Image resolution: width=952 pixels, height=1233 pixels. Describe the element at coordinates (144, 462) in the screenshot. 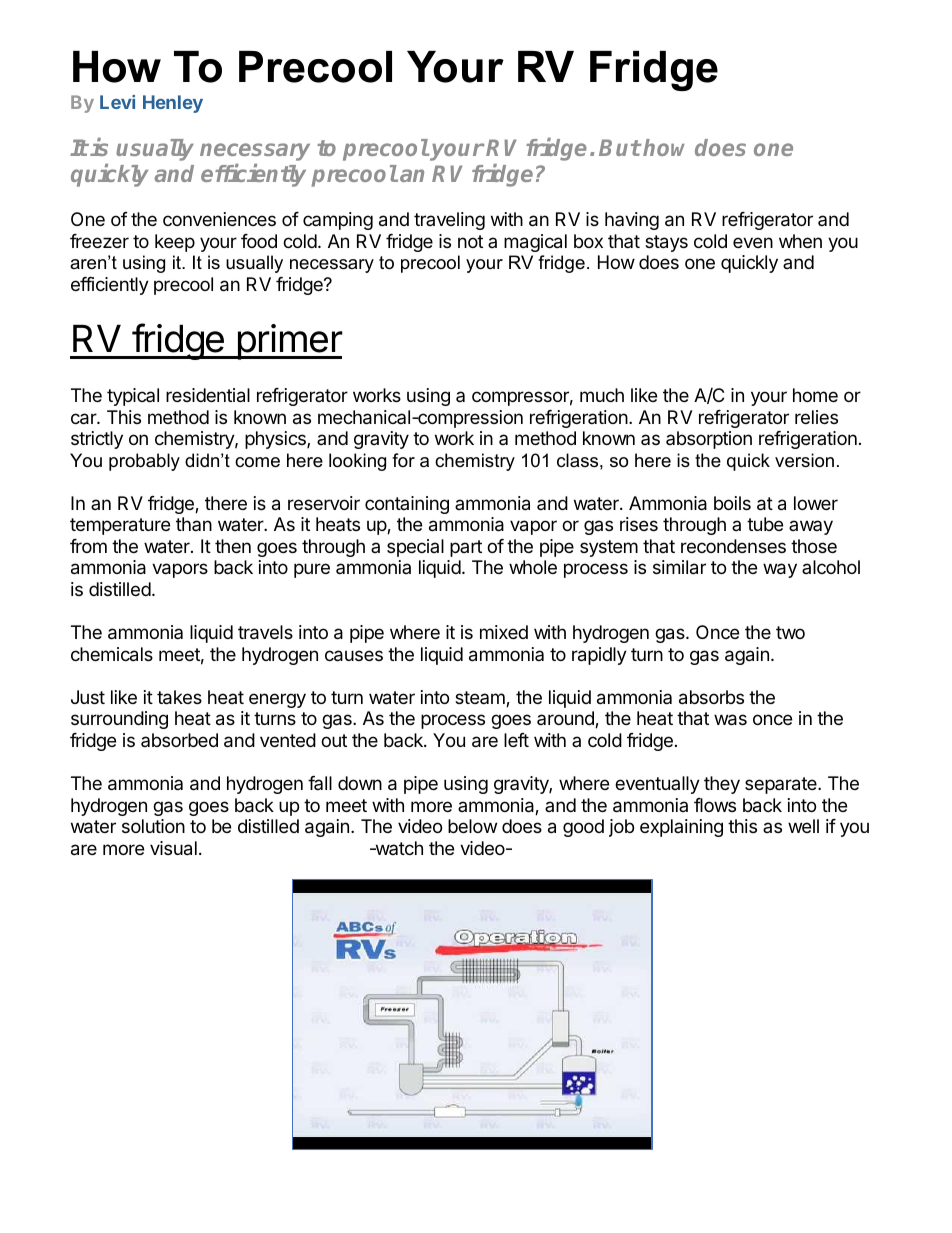

I see `probably` at that location.
